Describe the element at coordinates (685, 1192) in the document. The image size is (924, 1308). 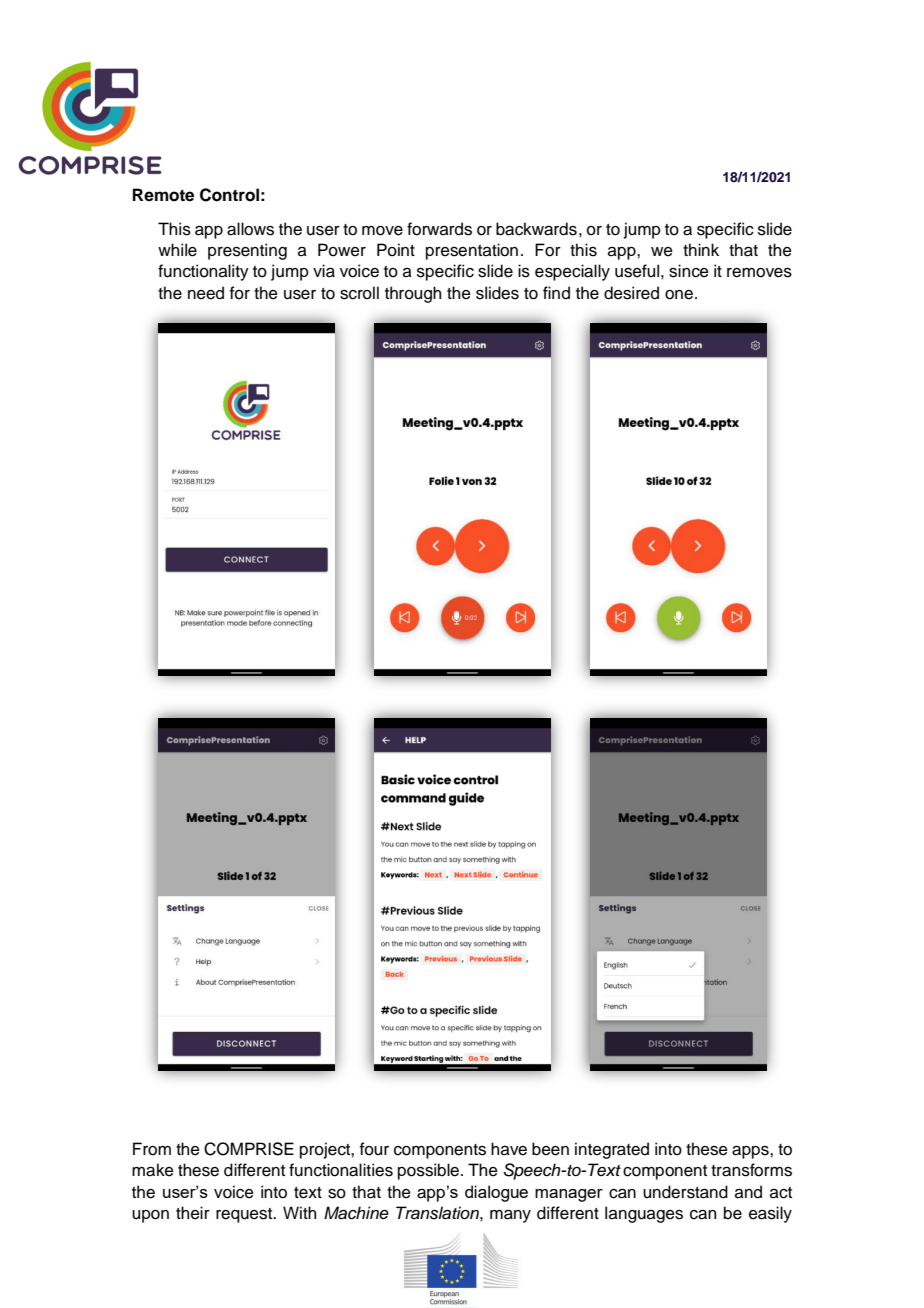
I see `understand` at that location.
